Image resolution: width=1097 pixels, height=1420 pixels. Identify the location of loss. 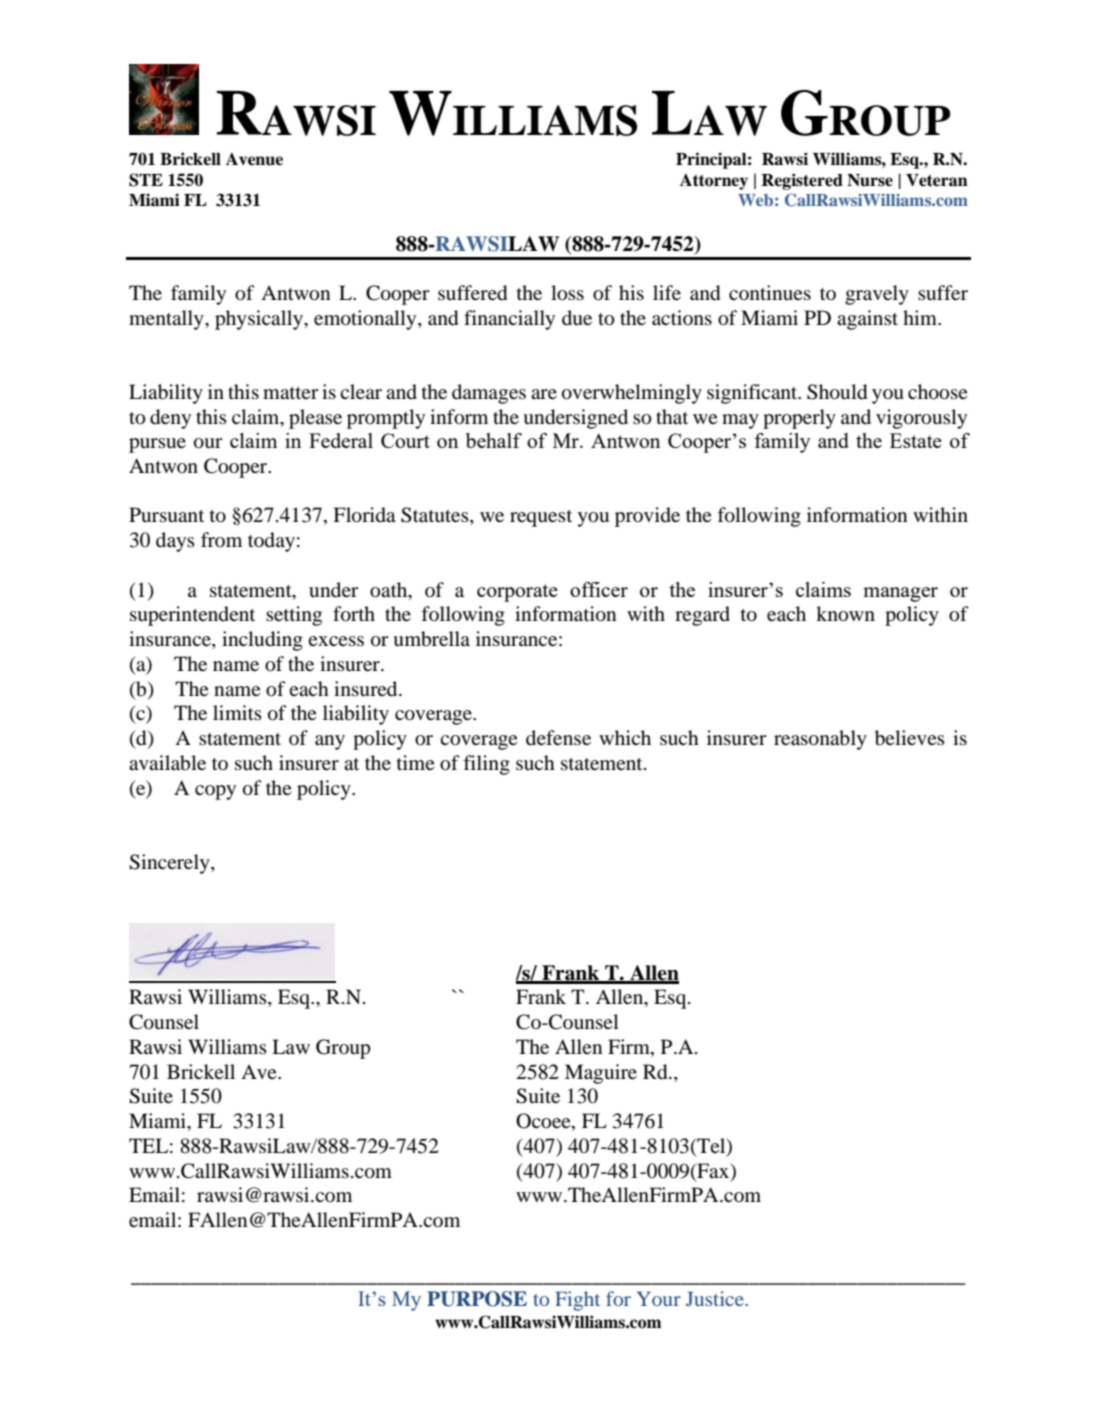
(567, 293).
